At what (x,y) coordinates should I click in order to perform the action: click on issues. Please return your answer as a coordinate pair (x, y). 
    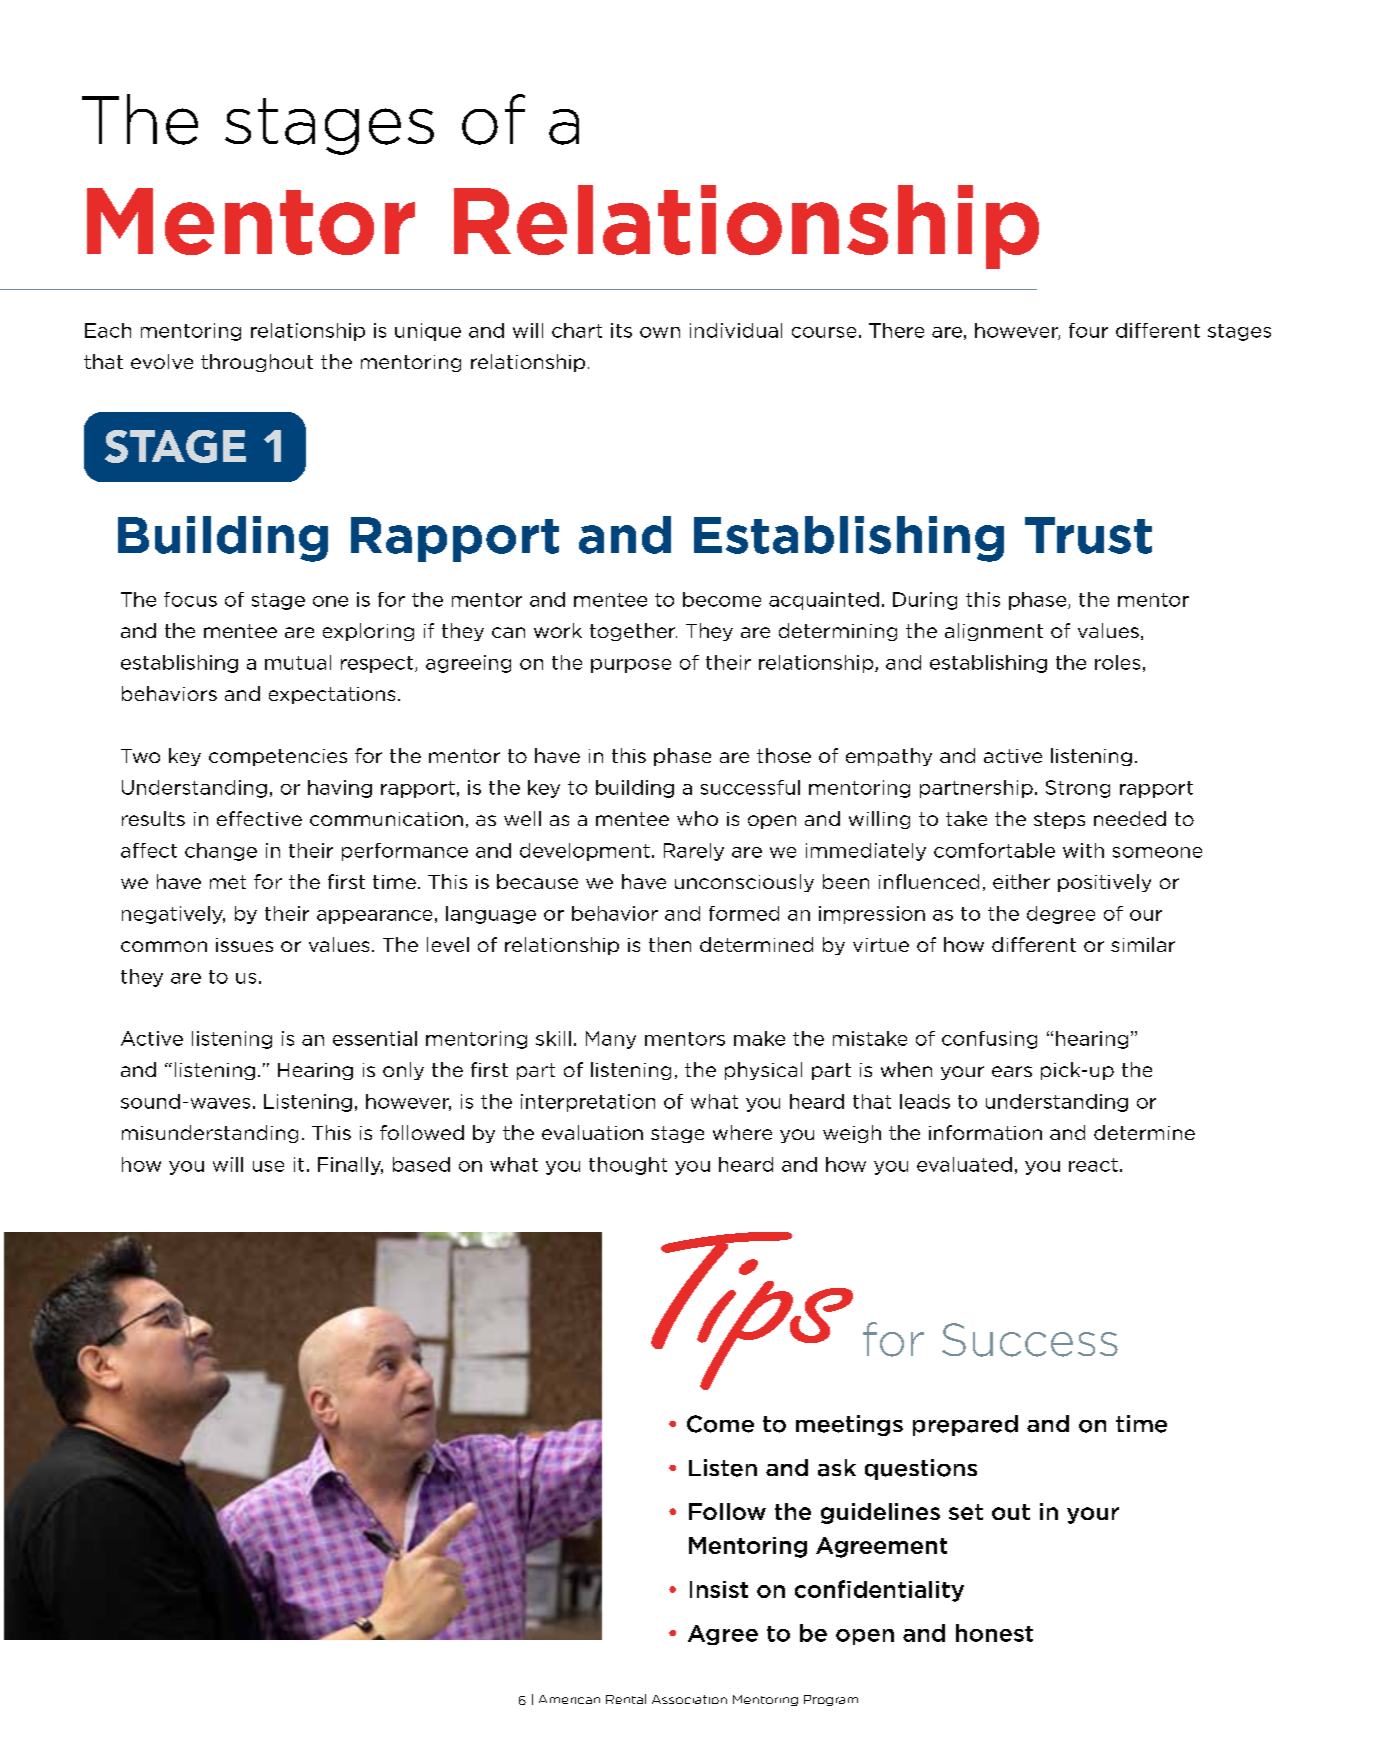
    Looking at the image, I should click on (244, 945).
